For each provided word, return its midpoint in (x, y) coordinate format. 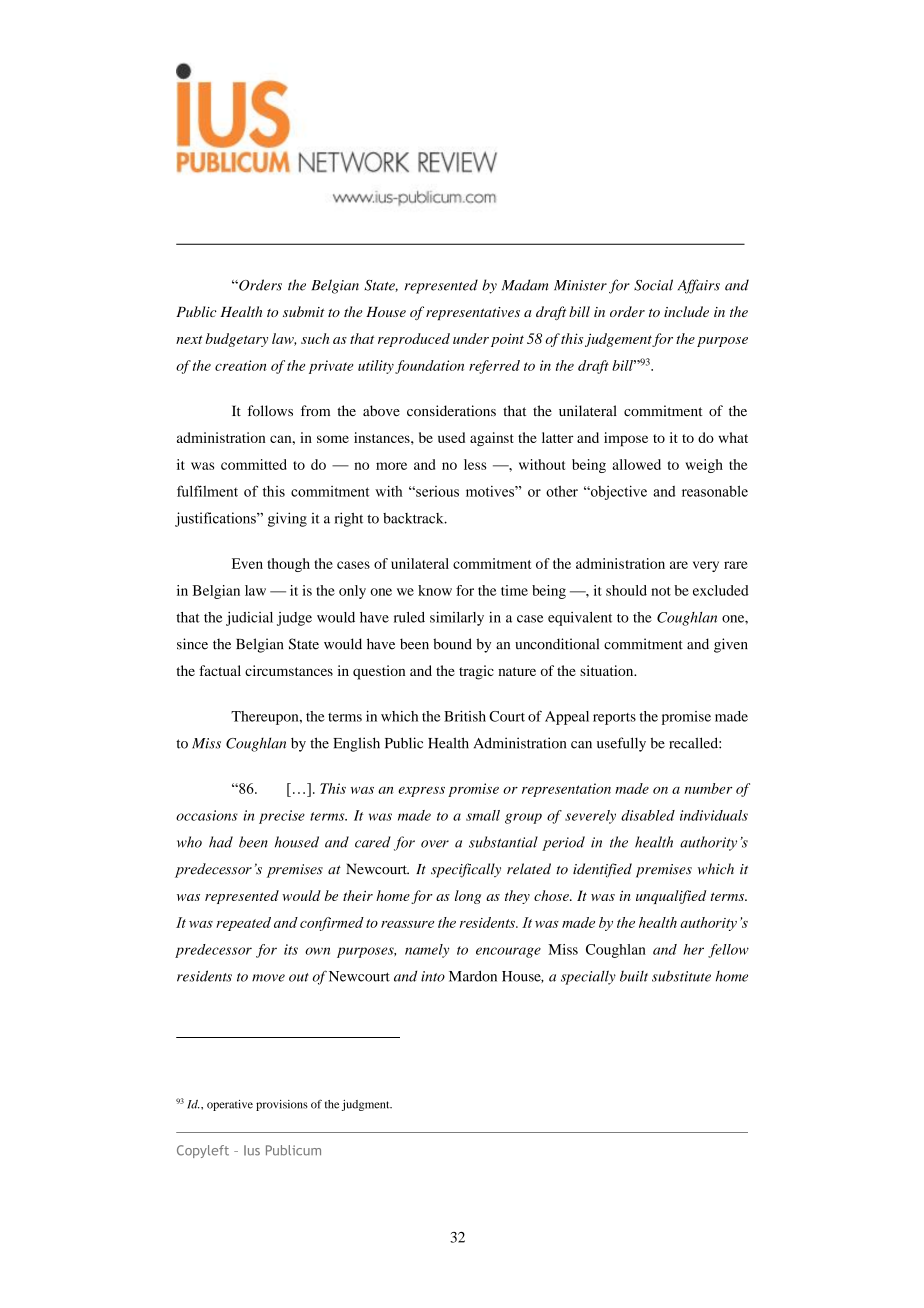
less (475, 464)
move (268, 978)
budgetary (237, 340)
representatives (473, 313)
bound (452, 644)
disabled (648, 815)
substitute (681, 976)
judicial (249, 619)
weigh (704, 466)
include (686, 311)
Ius (252, 1150)
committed (254, 464)
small (483, 815)
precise (282, 817)
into (433, 976)
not (661, 591)
